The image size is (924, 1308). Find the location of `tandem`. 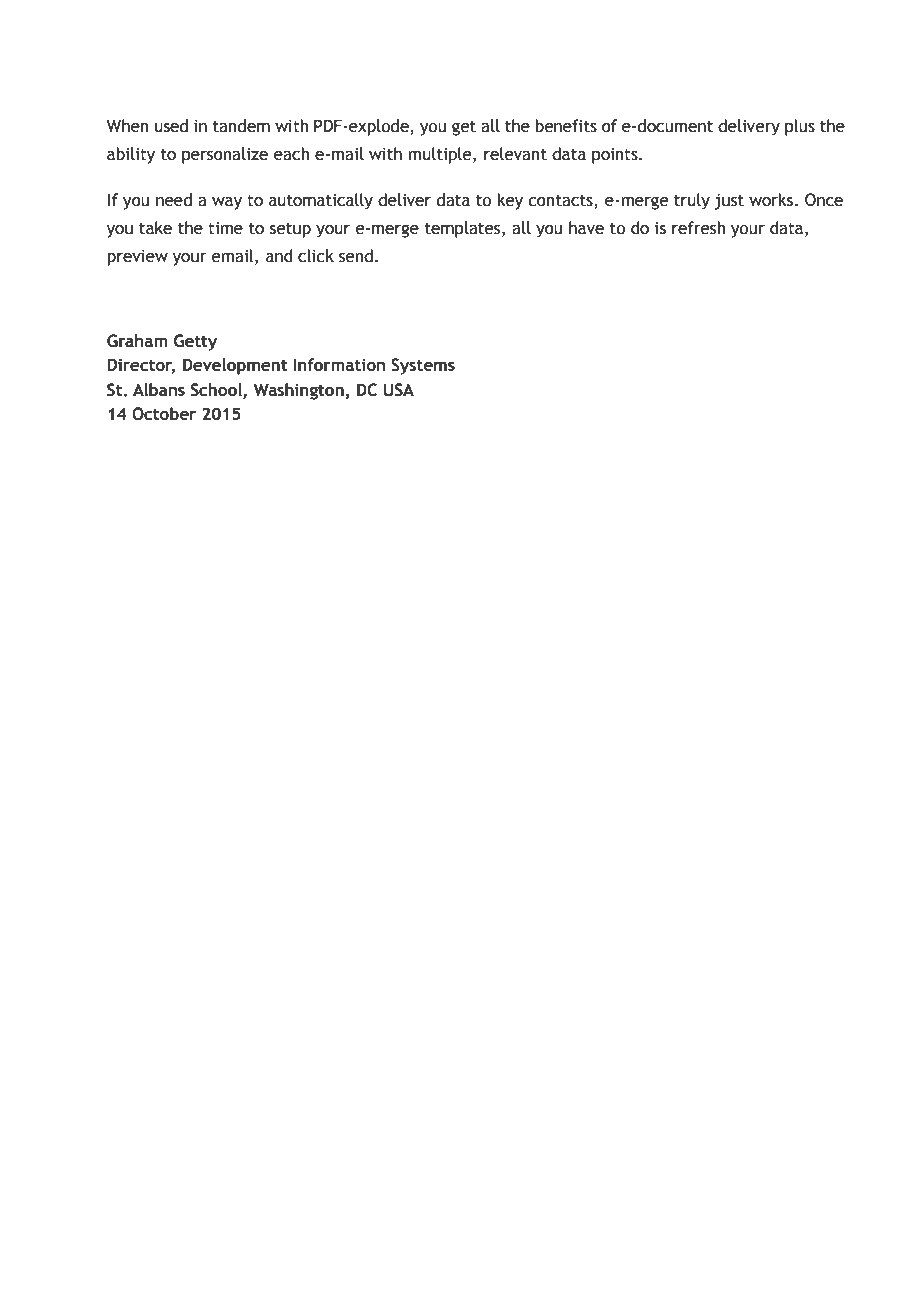

tandem is located at coordinates (241, 126).
